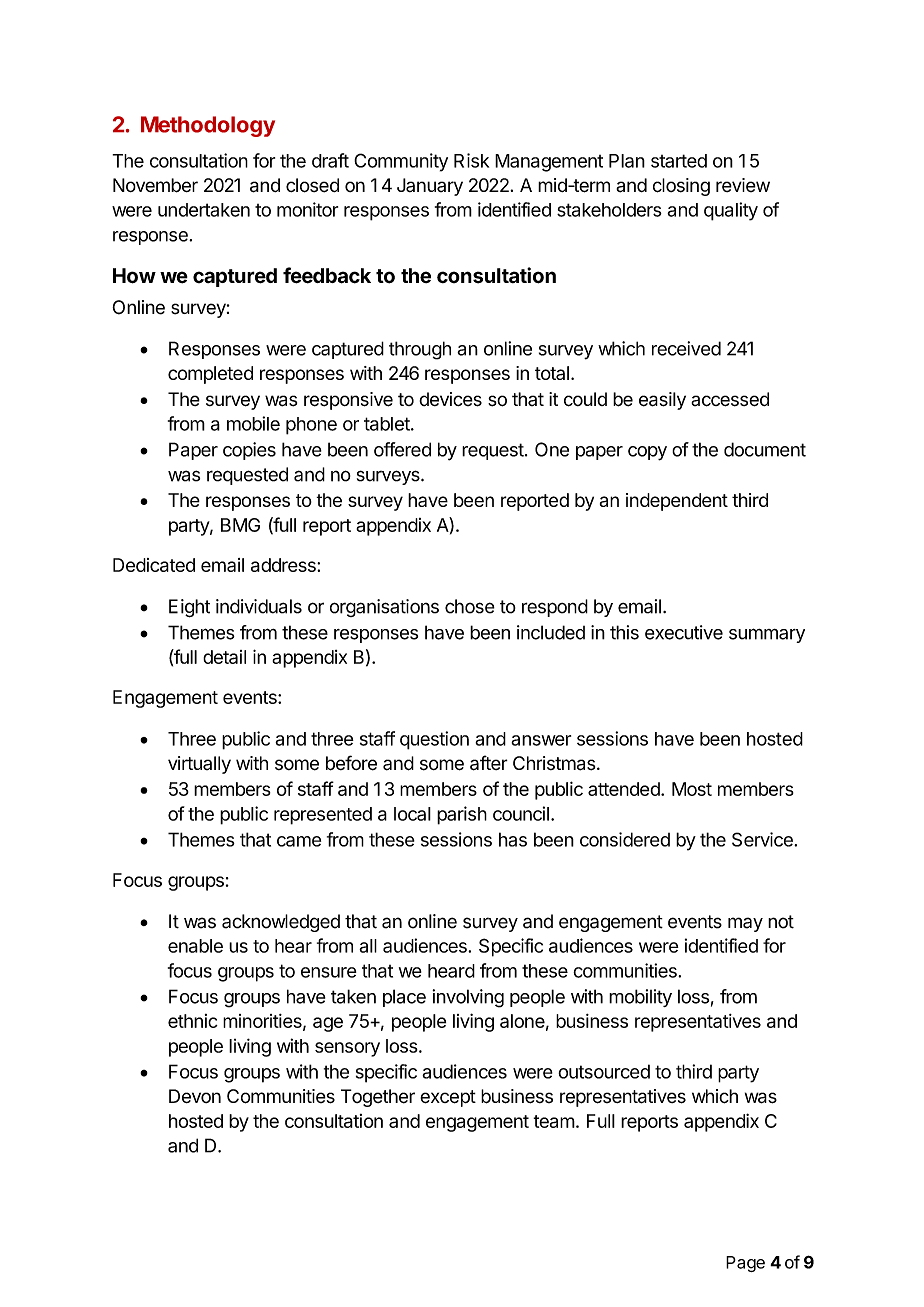 The image size is (924, 1307). Describe the element at coordinates (195, 1096) in the screenshot. I see `Devon` at that location.
